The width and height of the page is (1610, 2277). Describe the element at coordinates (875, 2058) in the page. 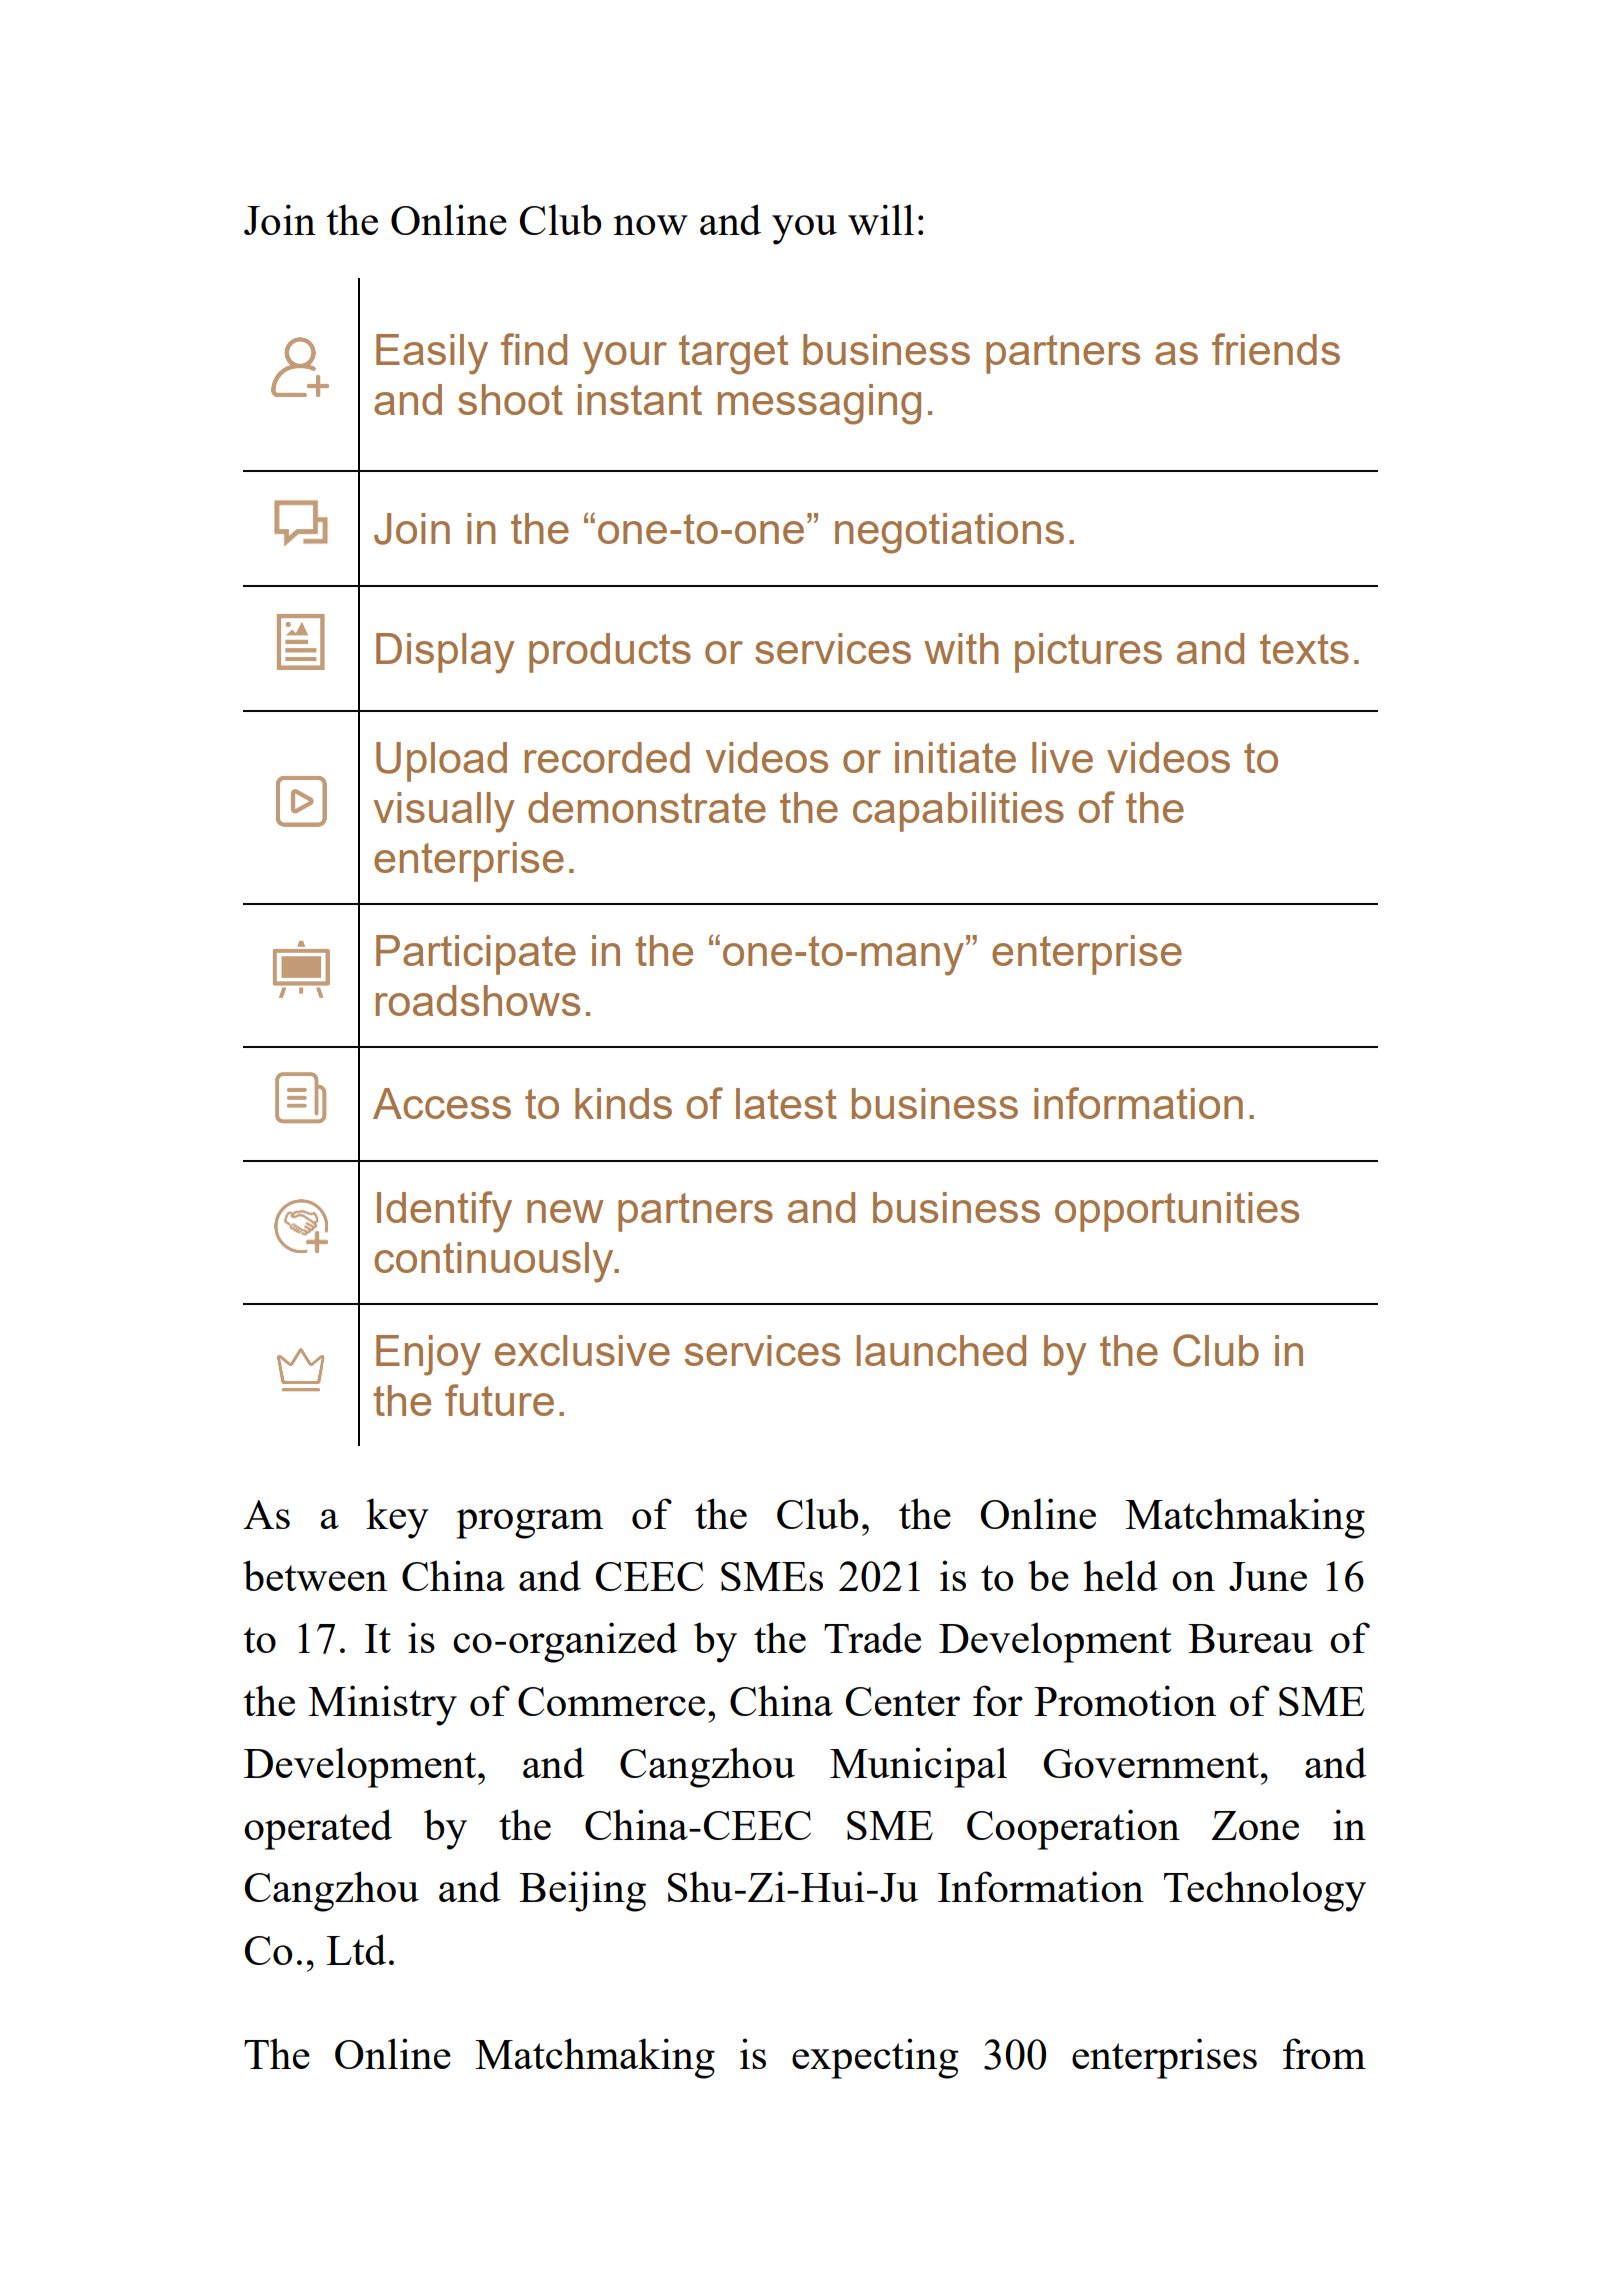

I see `expecting` at that location.
